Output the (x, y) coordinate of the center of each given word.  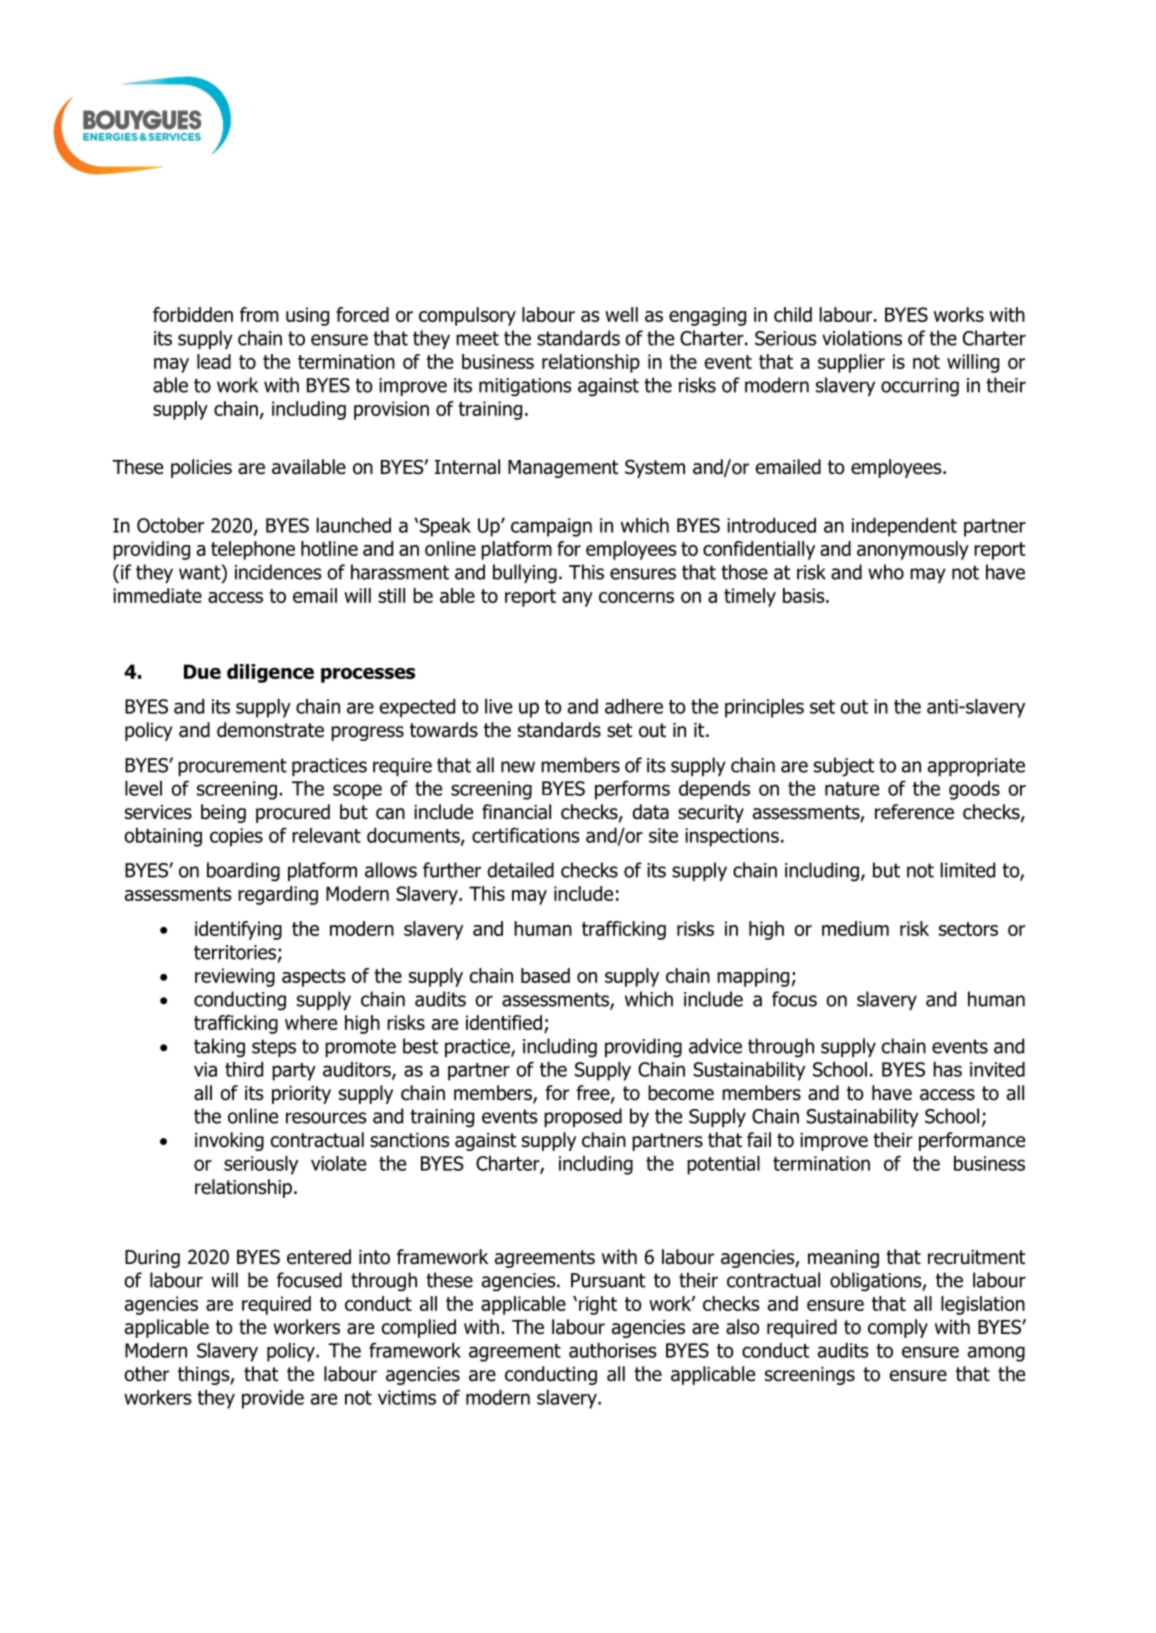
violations (862, 338)
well (621, 314)
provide (273, 1399)
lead (214, 361)
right (598, 1305)
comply (898, 1328)
